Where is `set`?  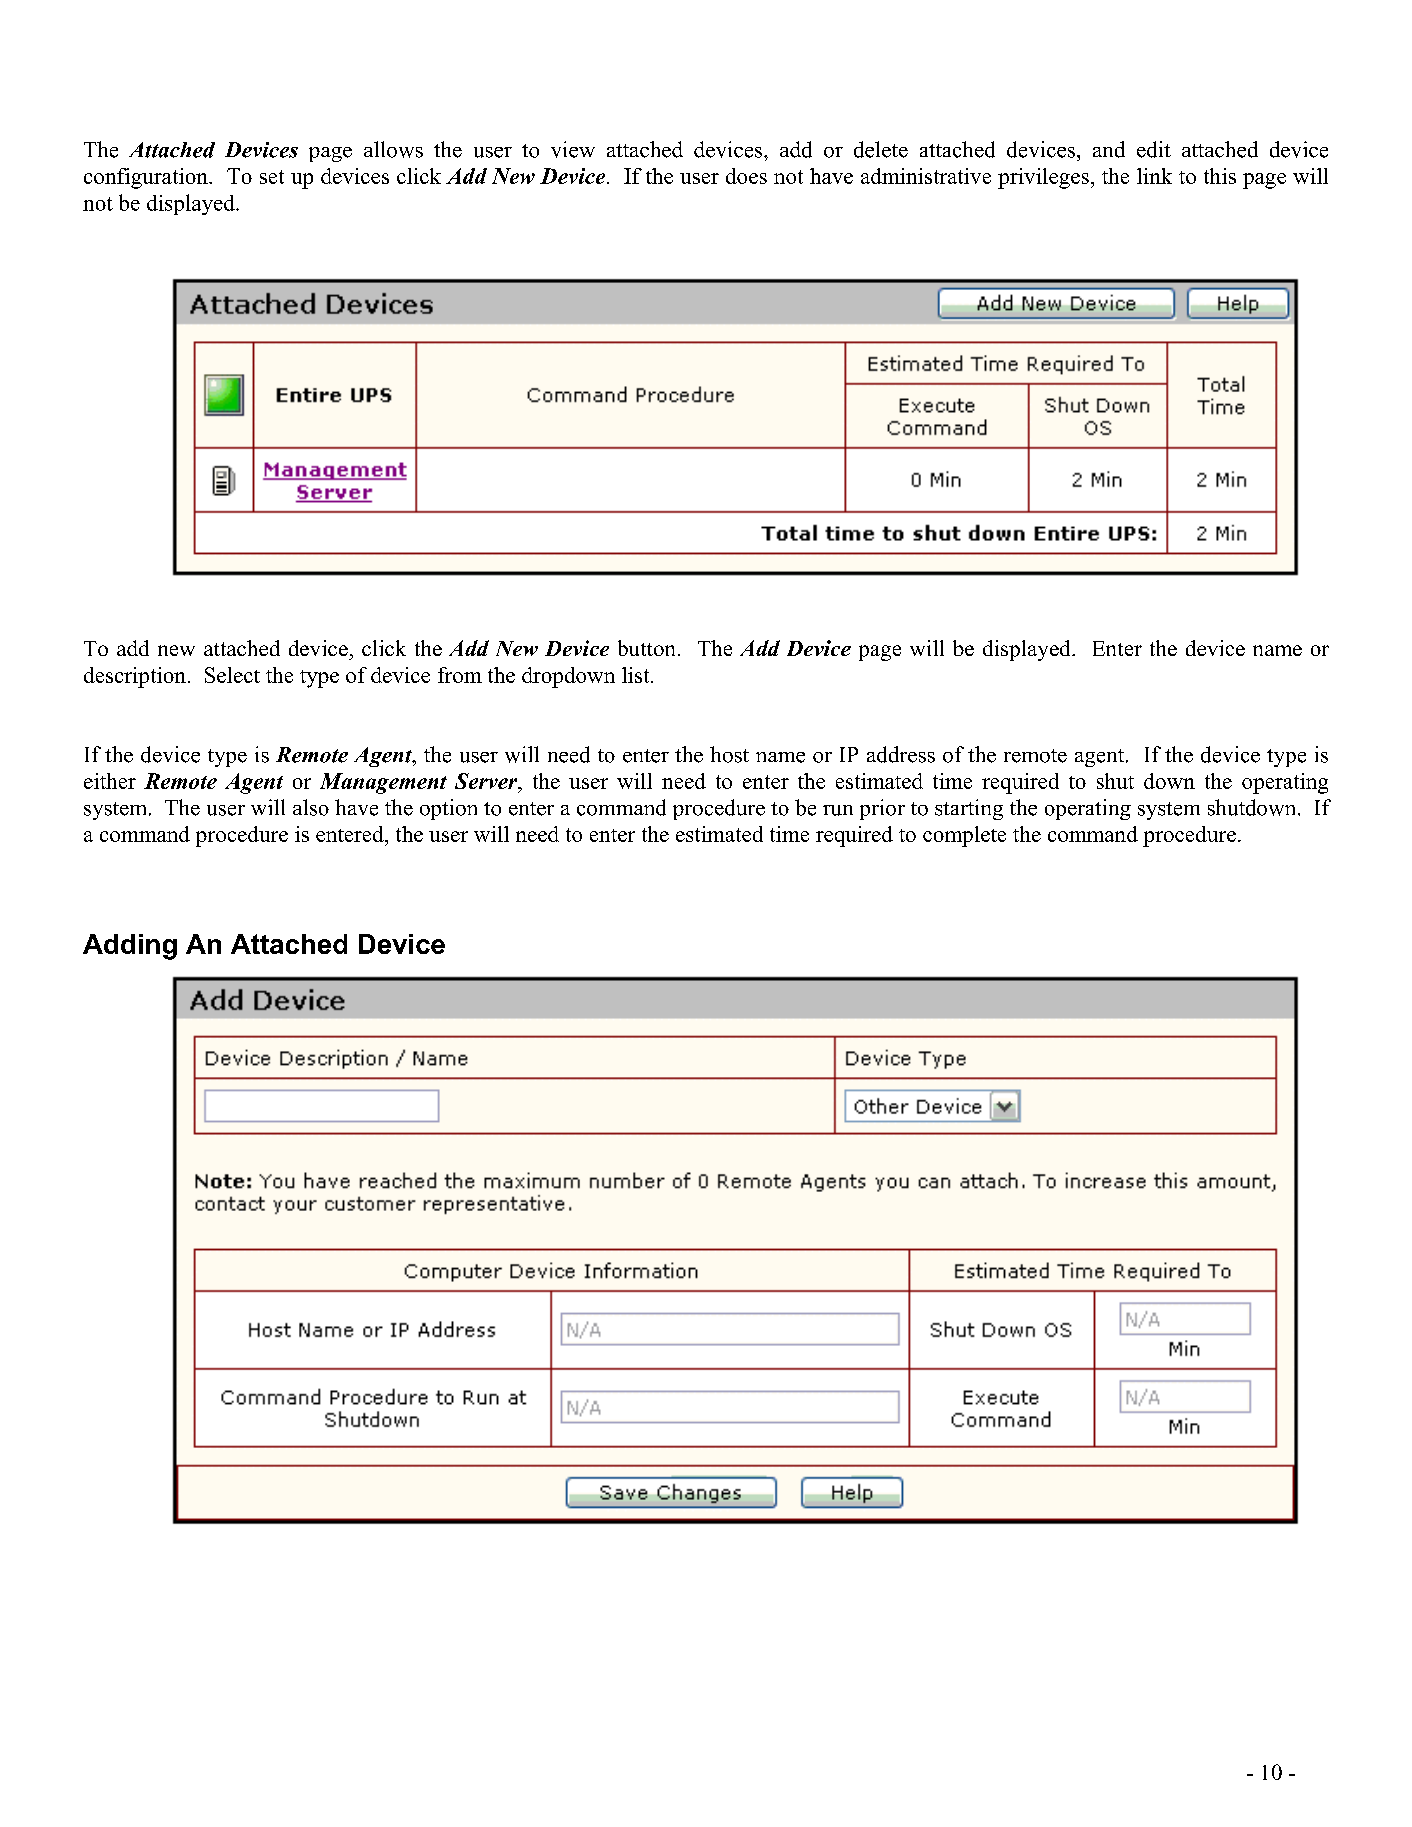
set is located at coordinates (272, 177).
